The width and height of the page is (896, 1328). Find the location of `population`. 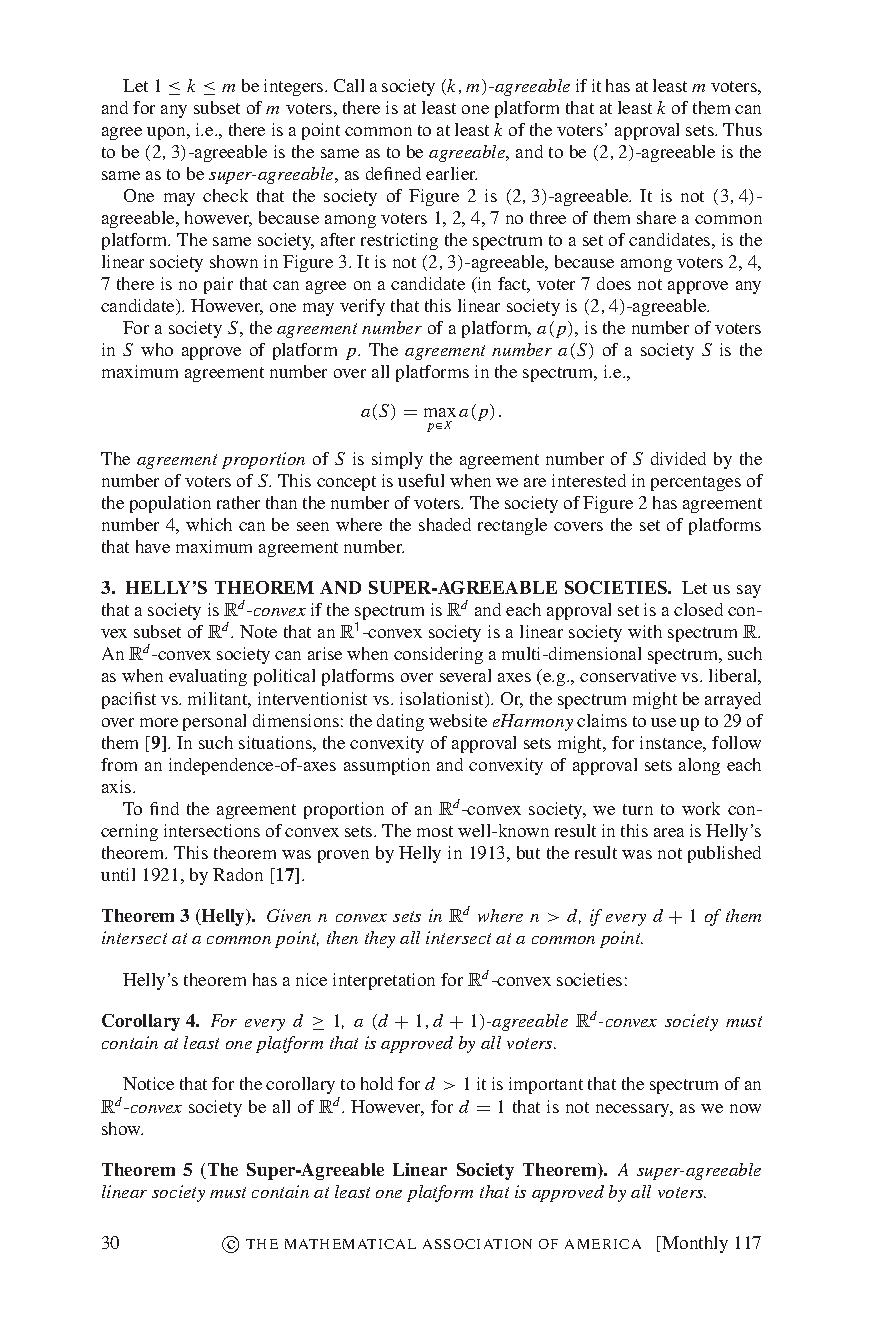

population is located at coordinates (170, 504).
